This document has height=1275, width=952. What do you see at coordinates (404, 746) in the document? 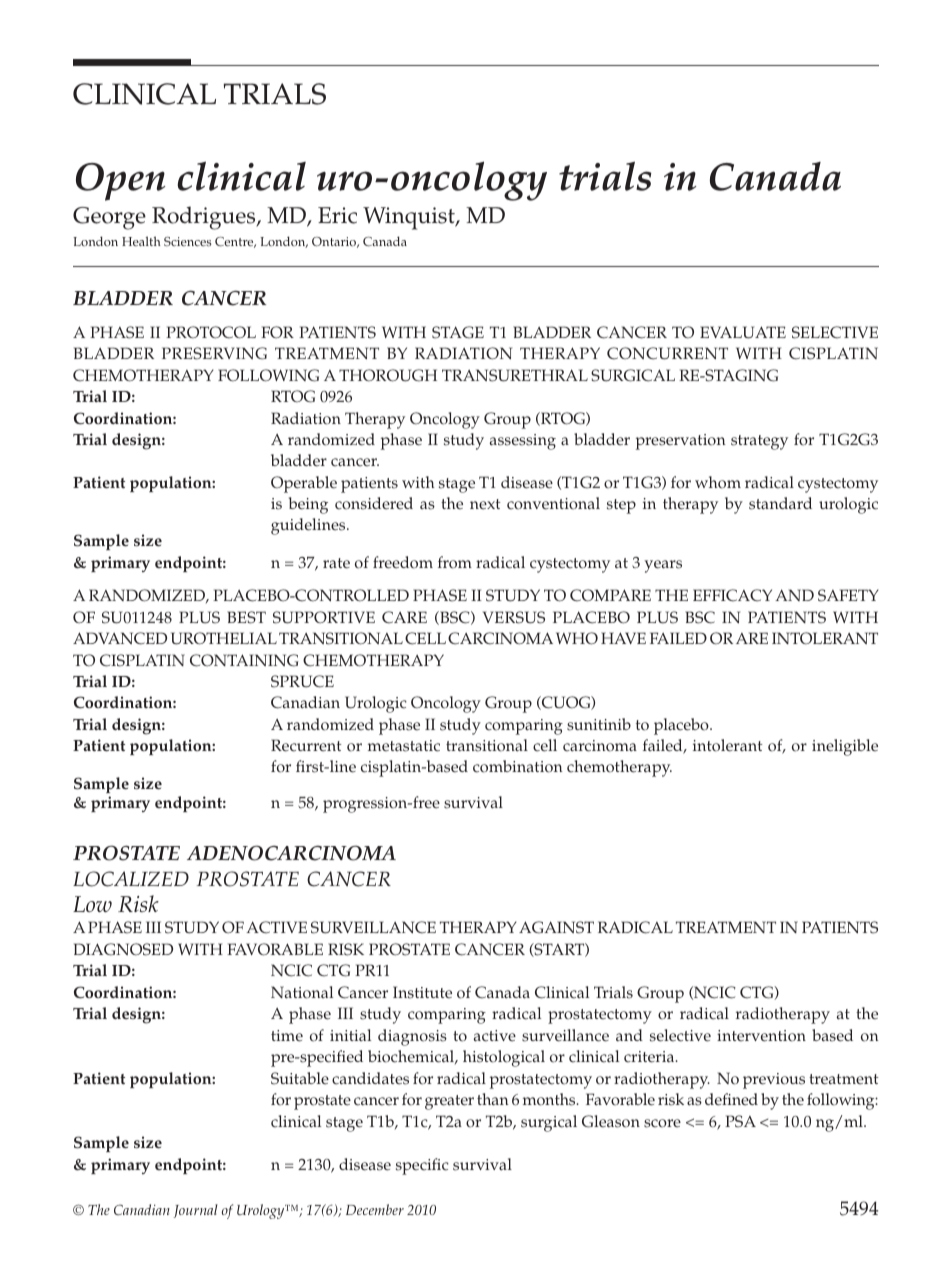
I see `metastatic` at bounding box center [404, 746].
